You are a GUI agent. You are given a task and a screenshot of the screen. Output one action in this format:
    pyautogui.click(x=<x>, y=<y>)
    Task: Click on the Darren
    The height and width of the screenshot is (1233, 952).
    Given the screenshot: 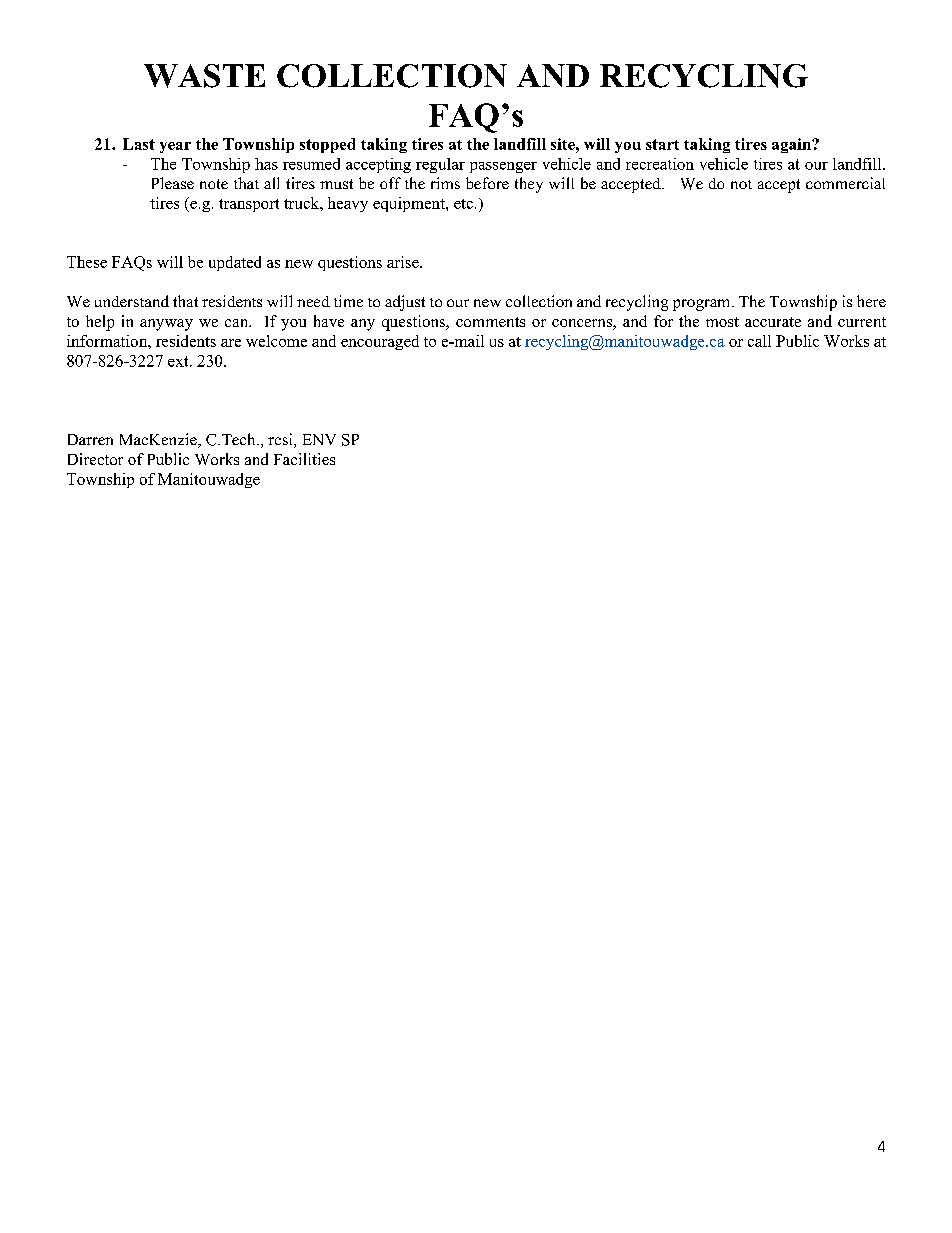 What is the action you would take?
    pyautogui.click(x=90, y=439)
